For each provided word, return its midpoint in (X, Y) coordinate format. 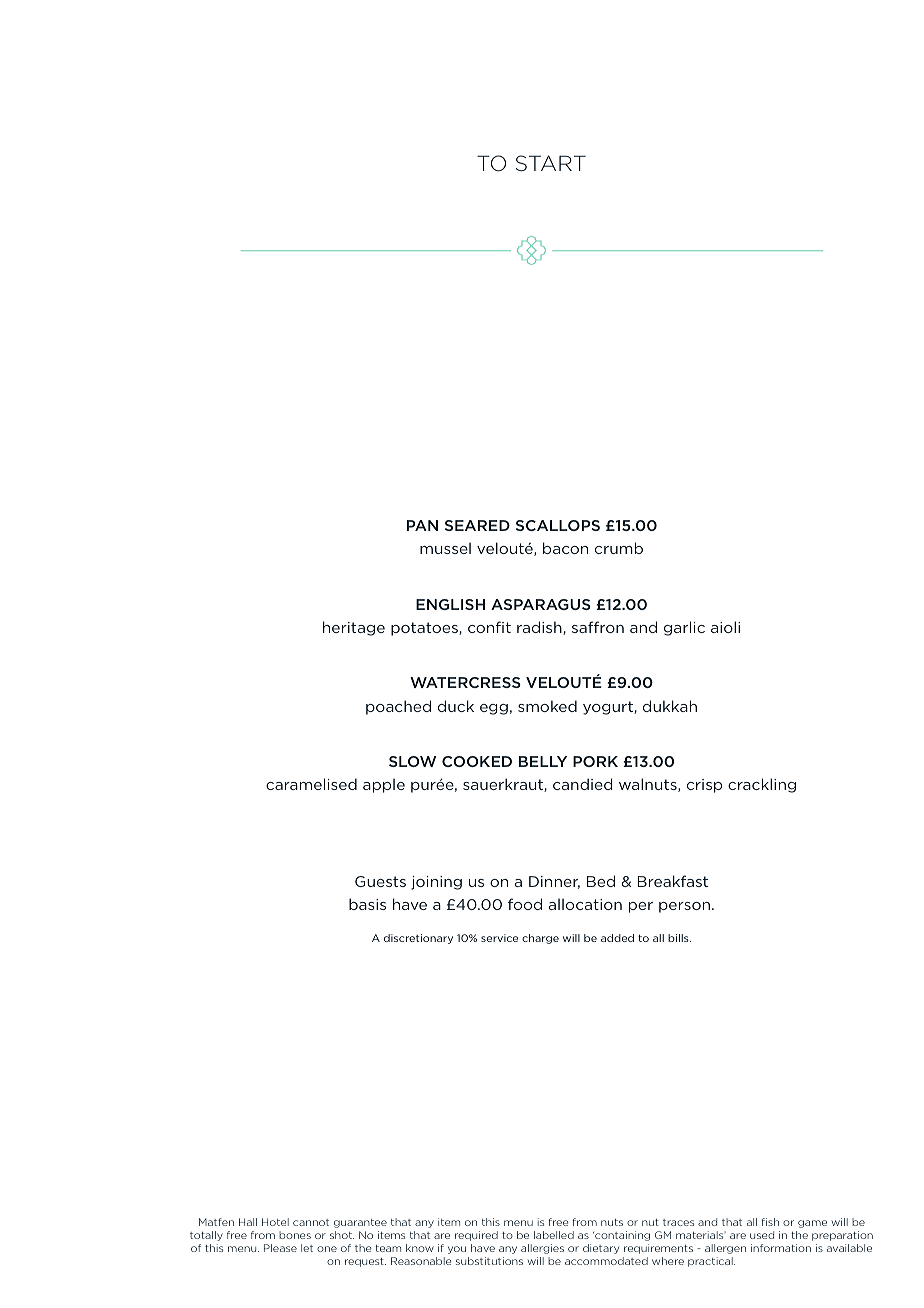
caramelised (311, 784)
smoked (547, 706)
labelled (554, 1235)
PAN (422, 525)
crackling (762, 785)
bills (679, 938)
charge (540, 939)
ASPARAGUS (541, 604)
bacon (565, 548)
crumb (619, 548)
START (551, 163)
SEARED (477, 525)
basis (367, 904)
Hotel (275, 1222)
